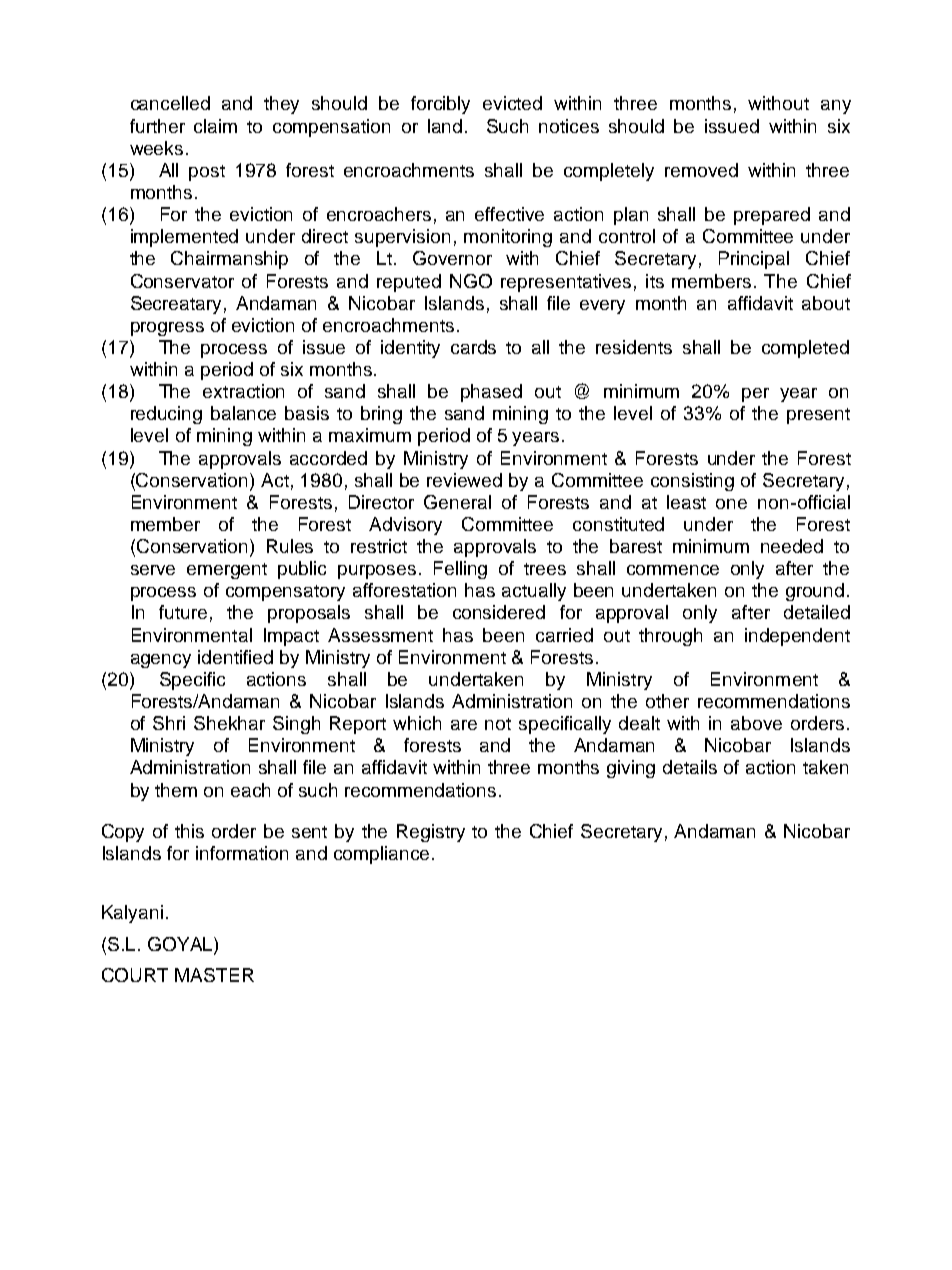 The image size is (952, 1270). I want to click on details, so click(690, 767).
